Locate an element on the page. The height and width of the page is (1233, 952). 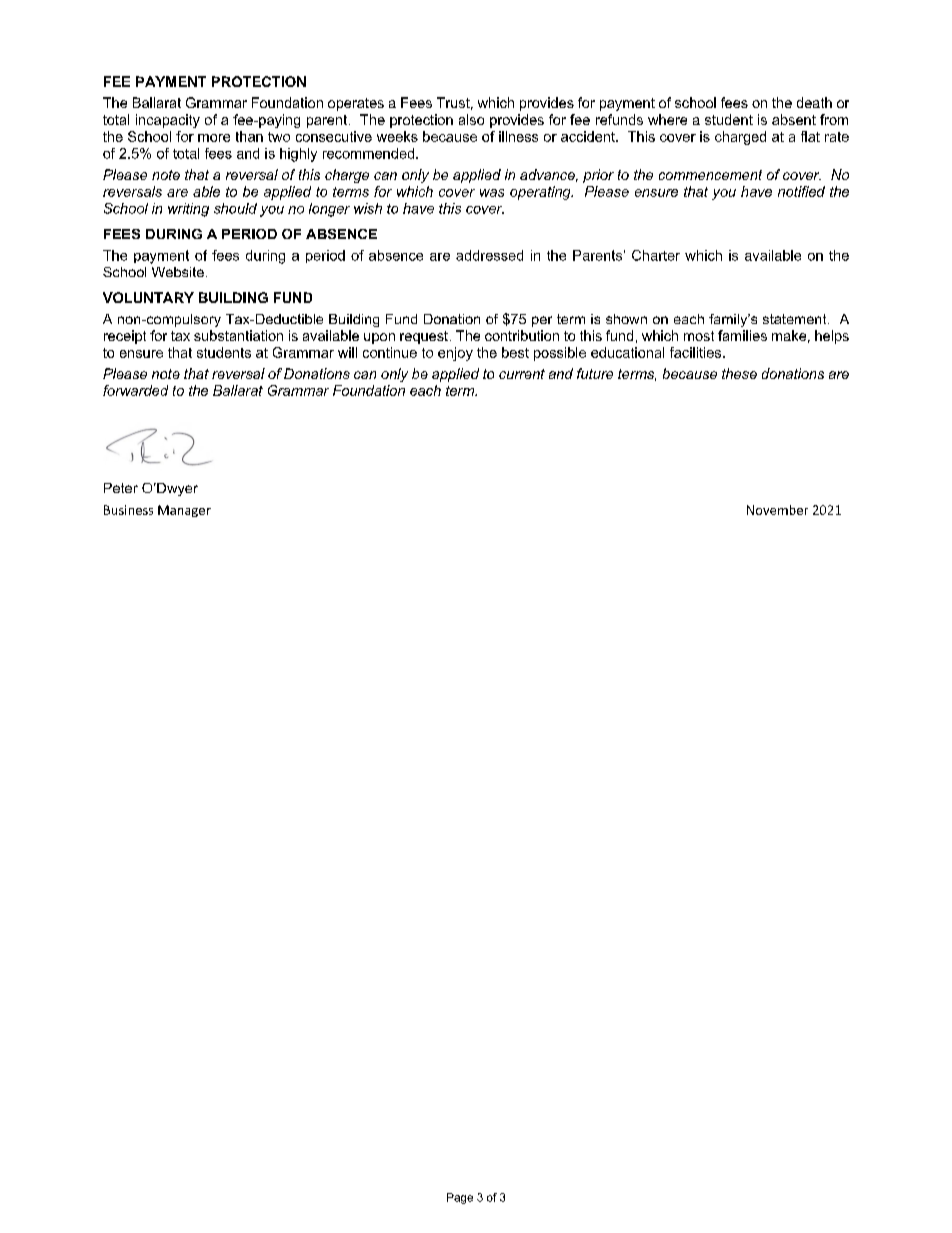
also is located at coordinates (471, 119).
